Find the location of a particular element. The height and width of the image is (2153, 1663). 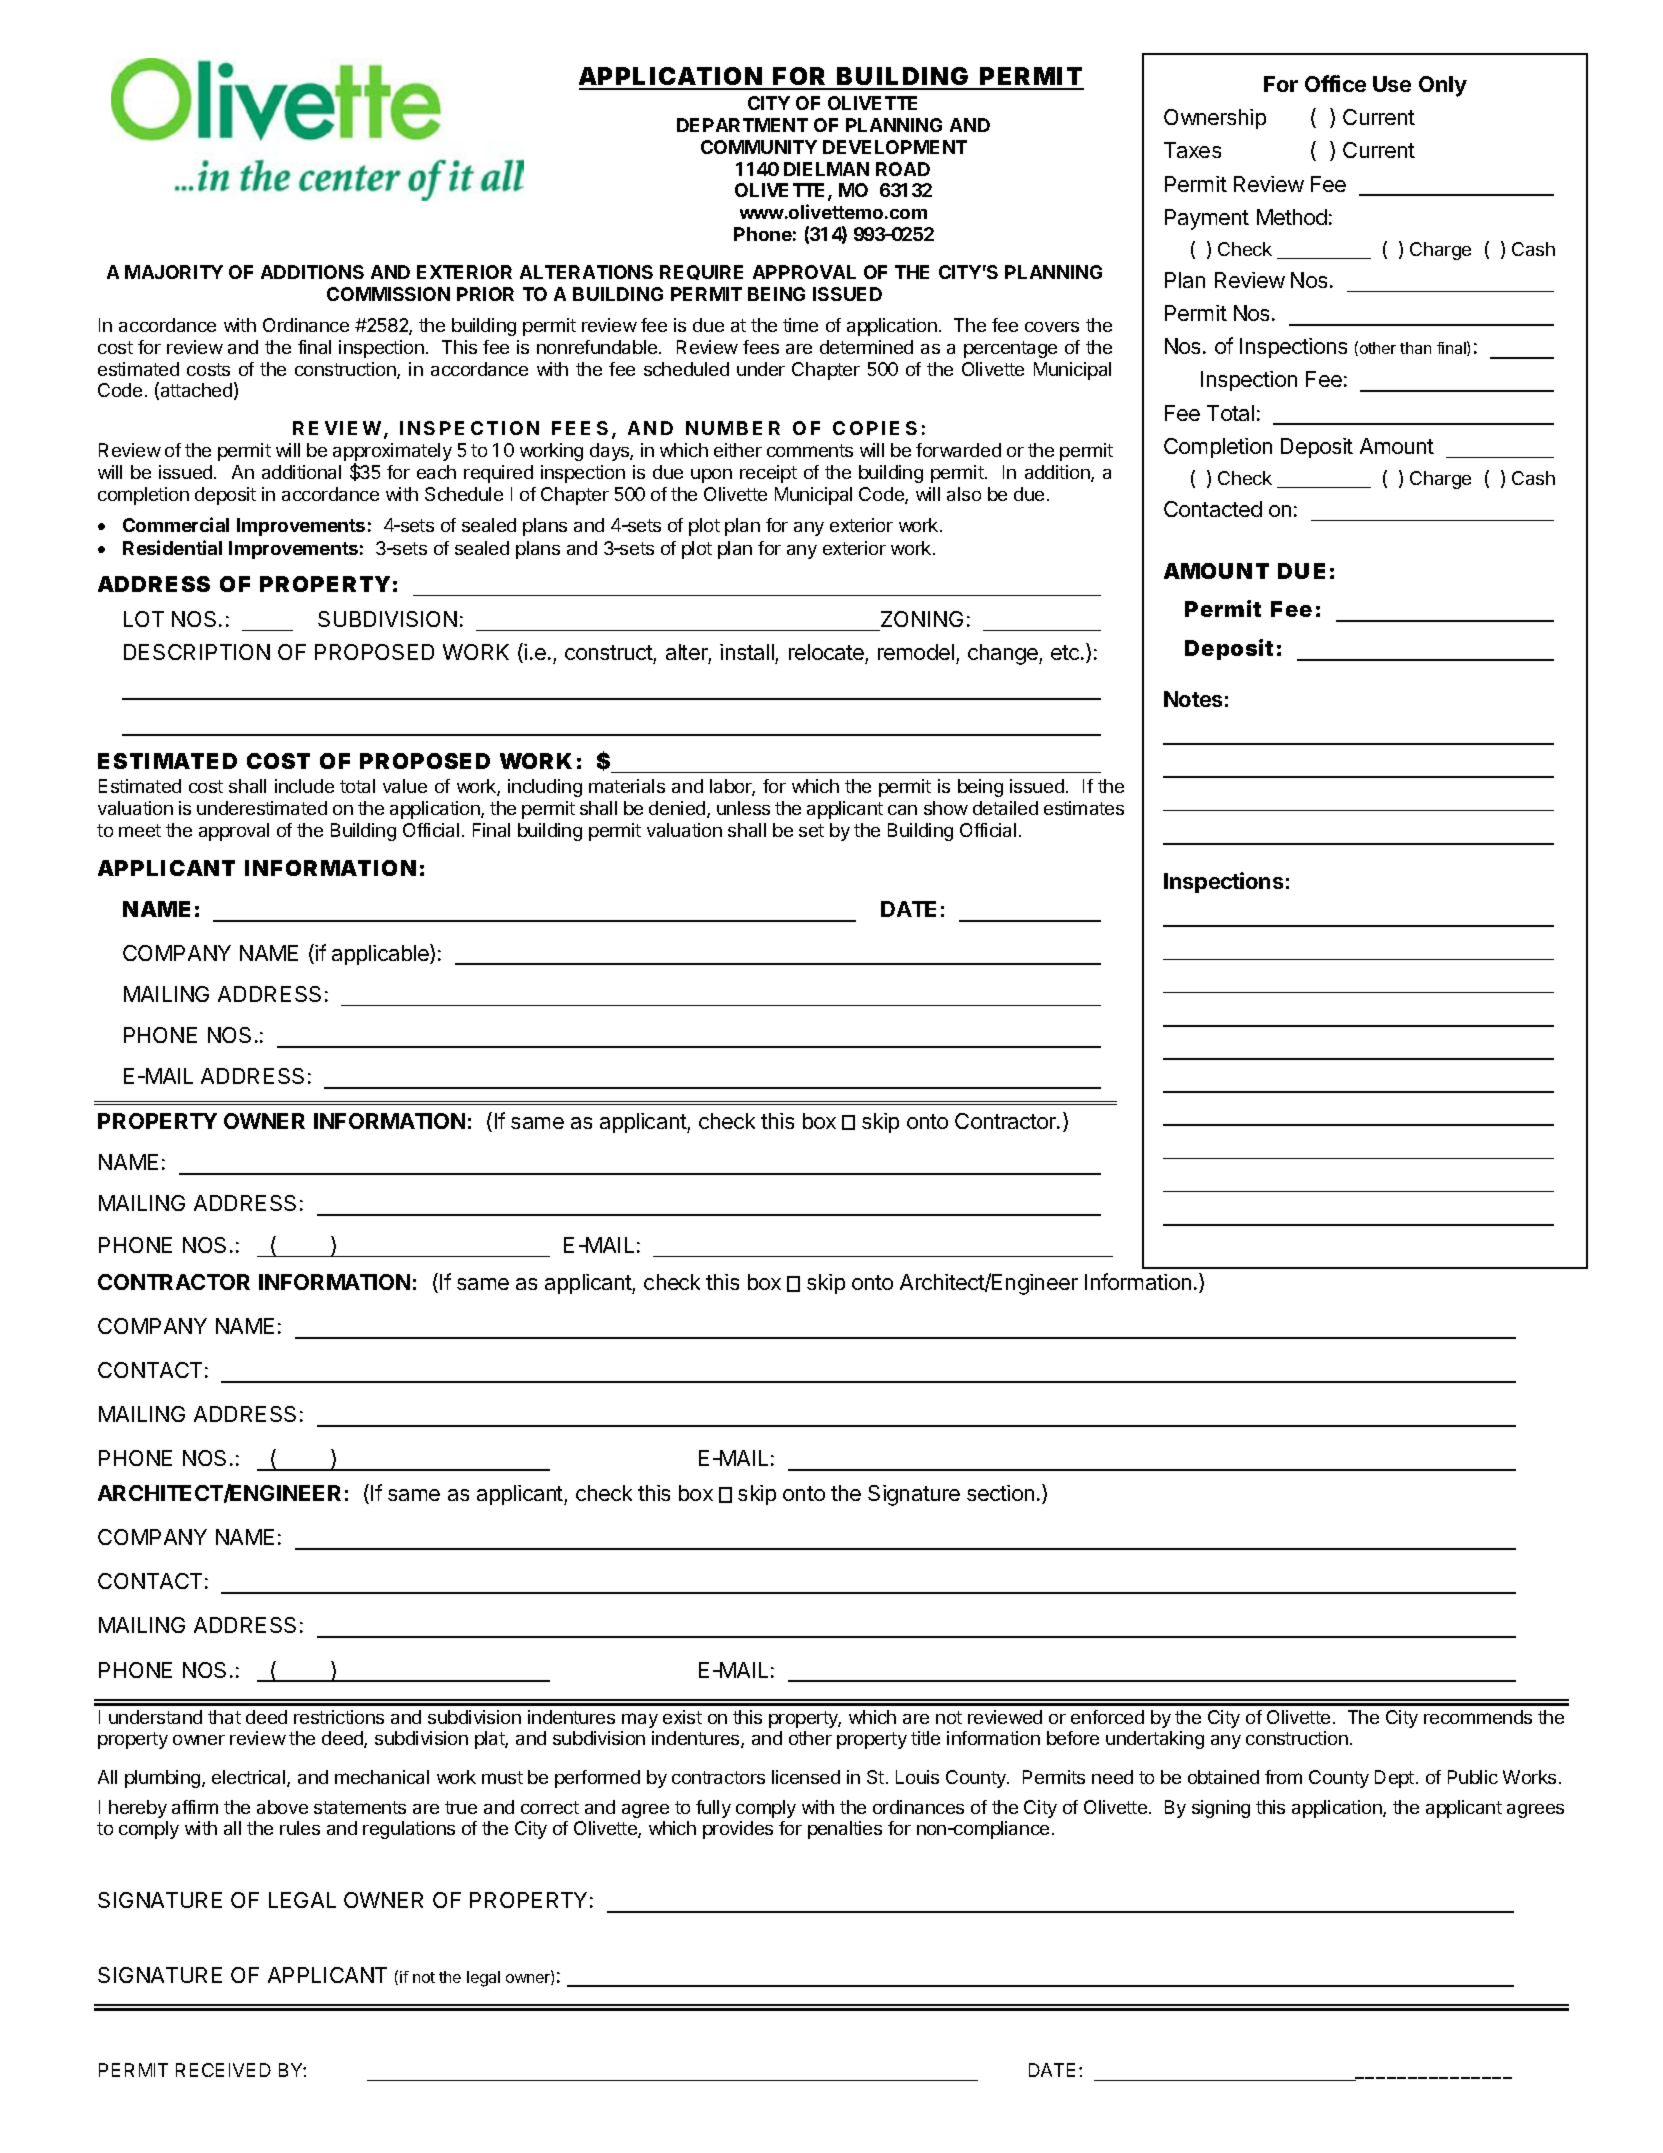

MAJORITY is located at coordinates (174, 272).
